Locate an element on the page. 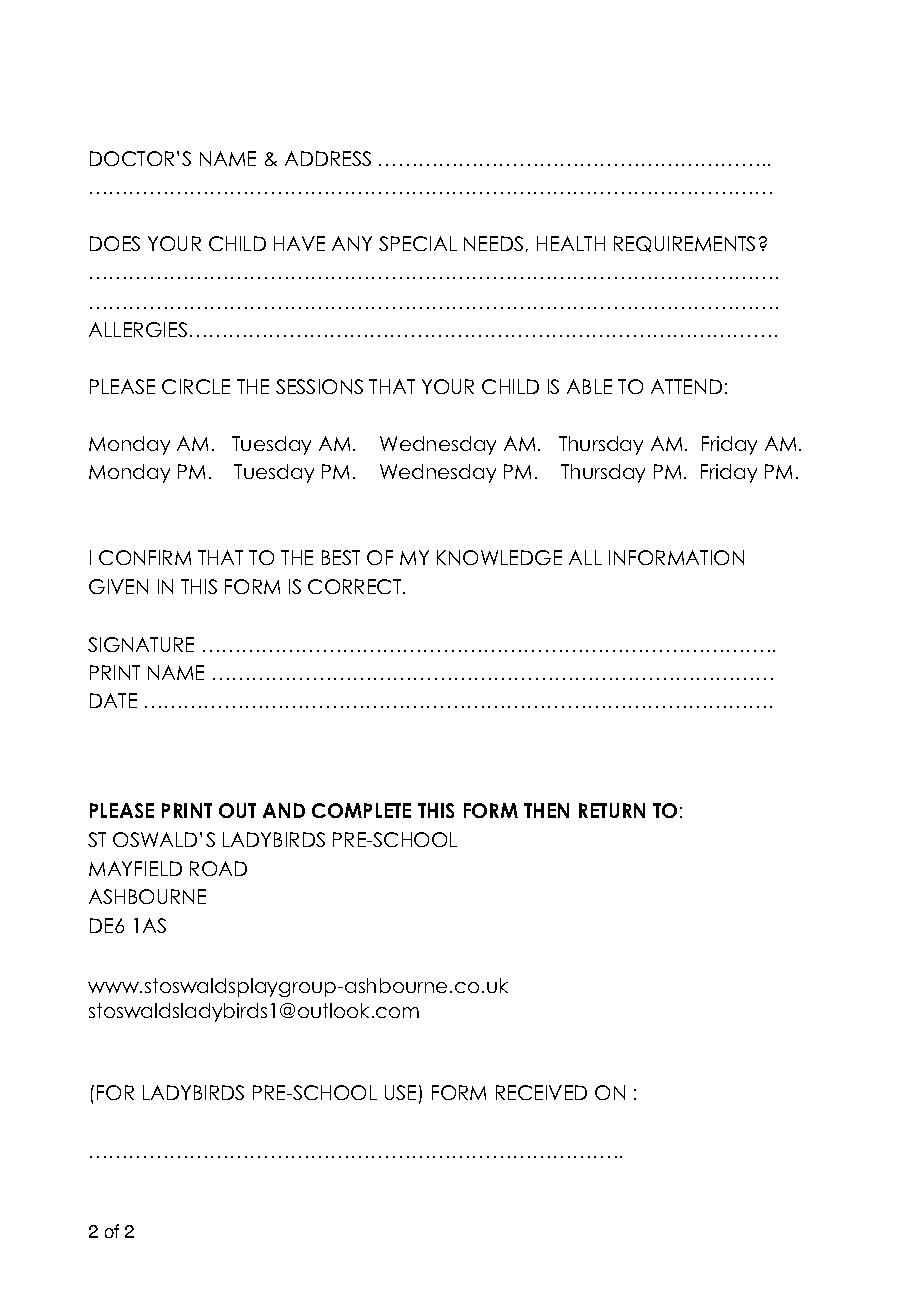  DOES is located at coordinates (115, 243).
